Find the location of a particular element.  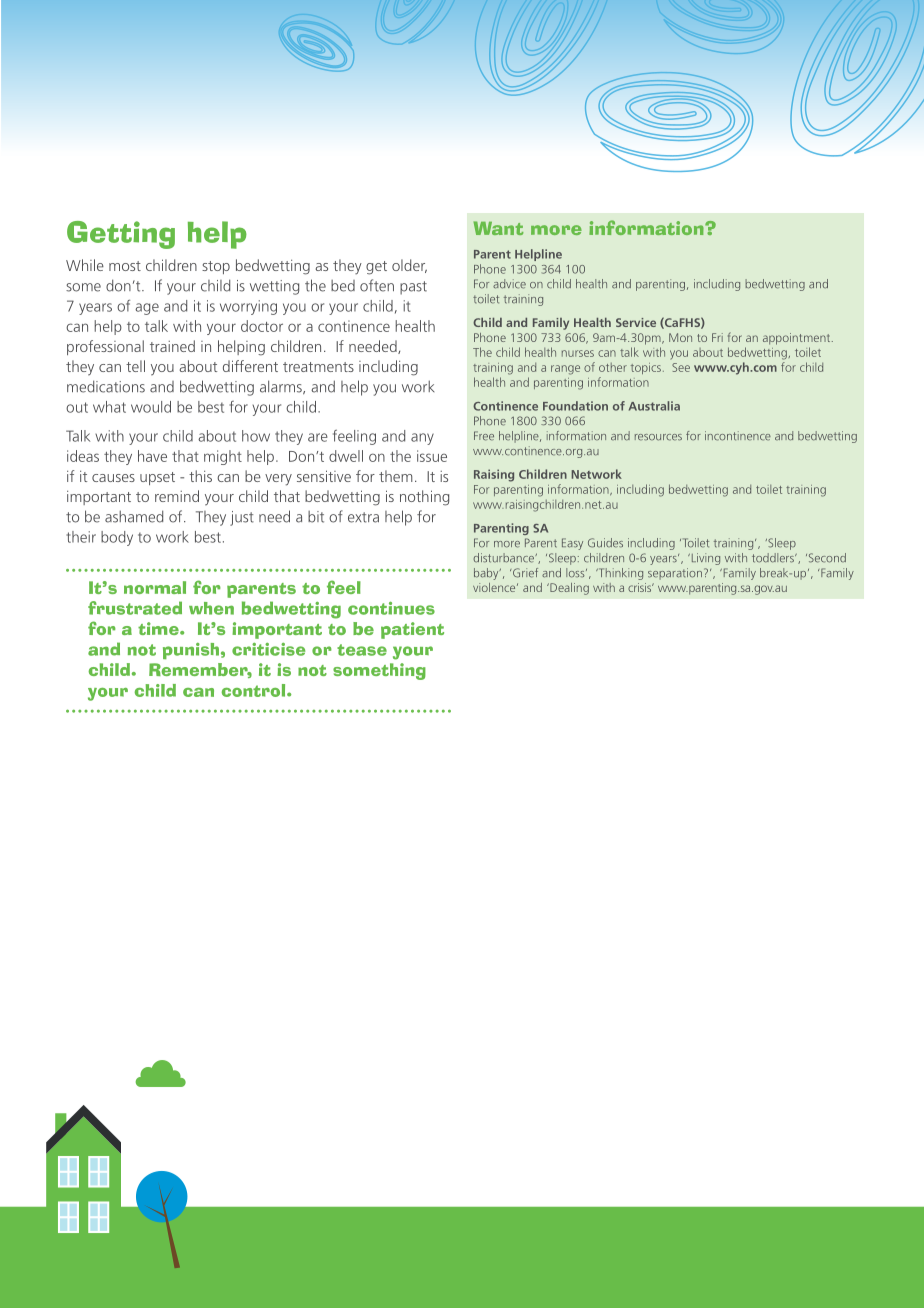

any is located at coordinates (422, 439).
